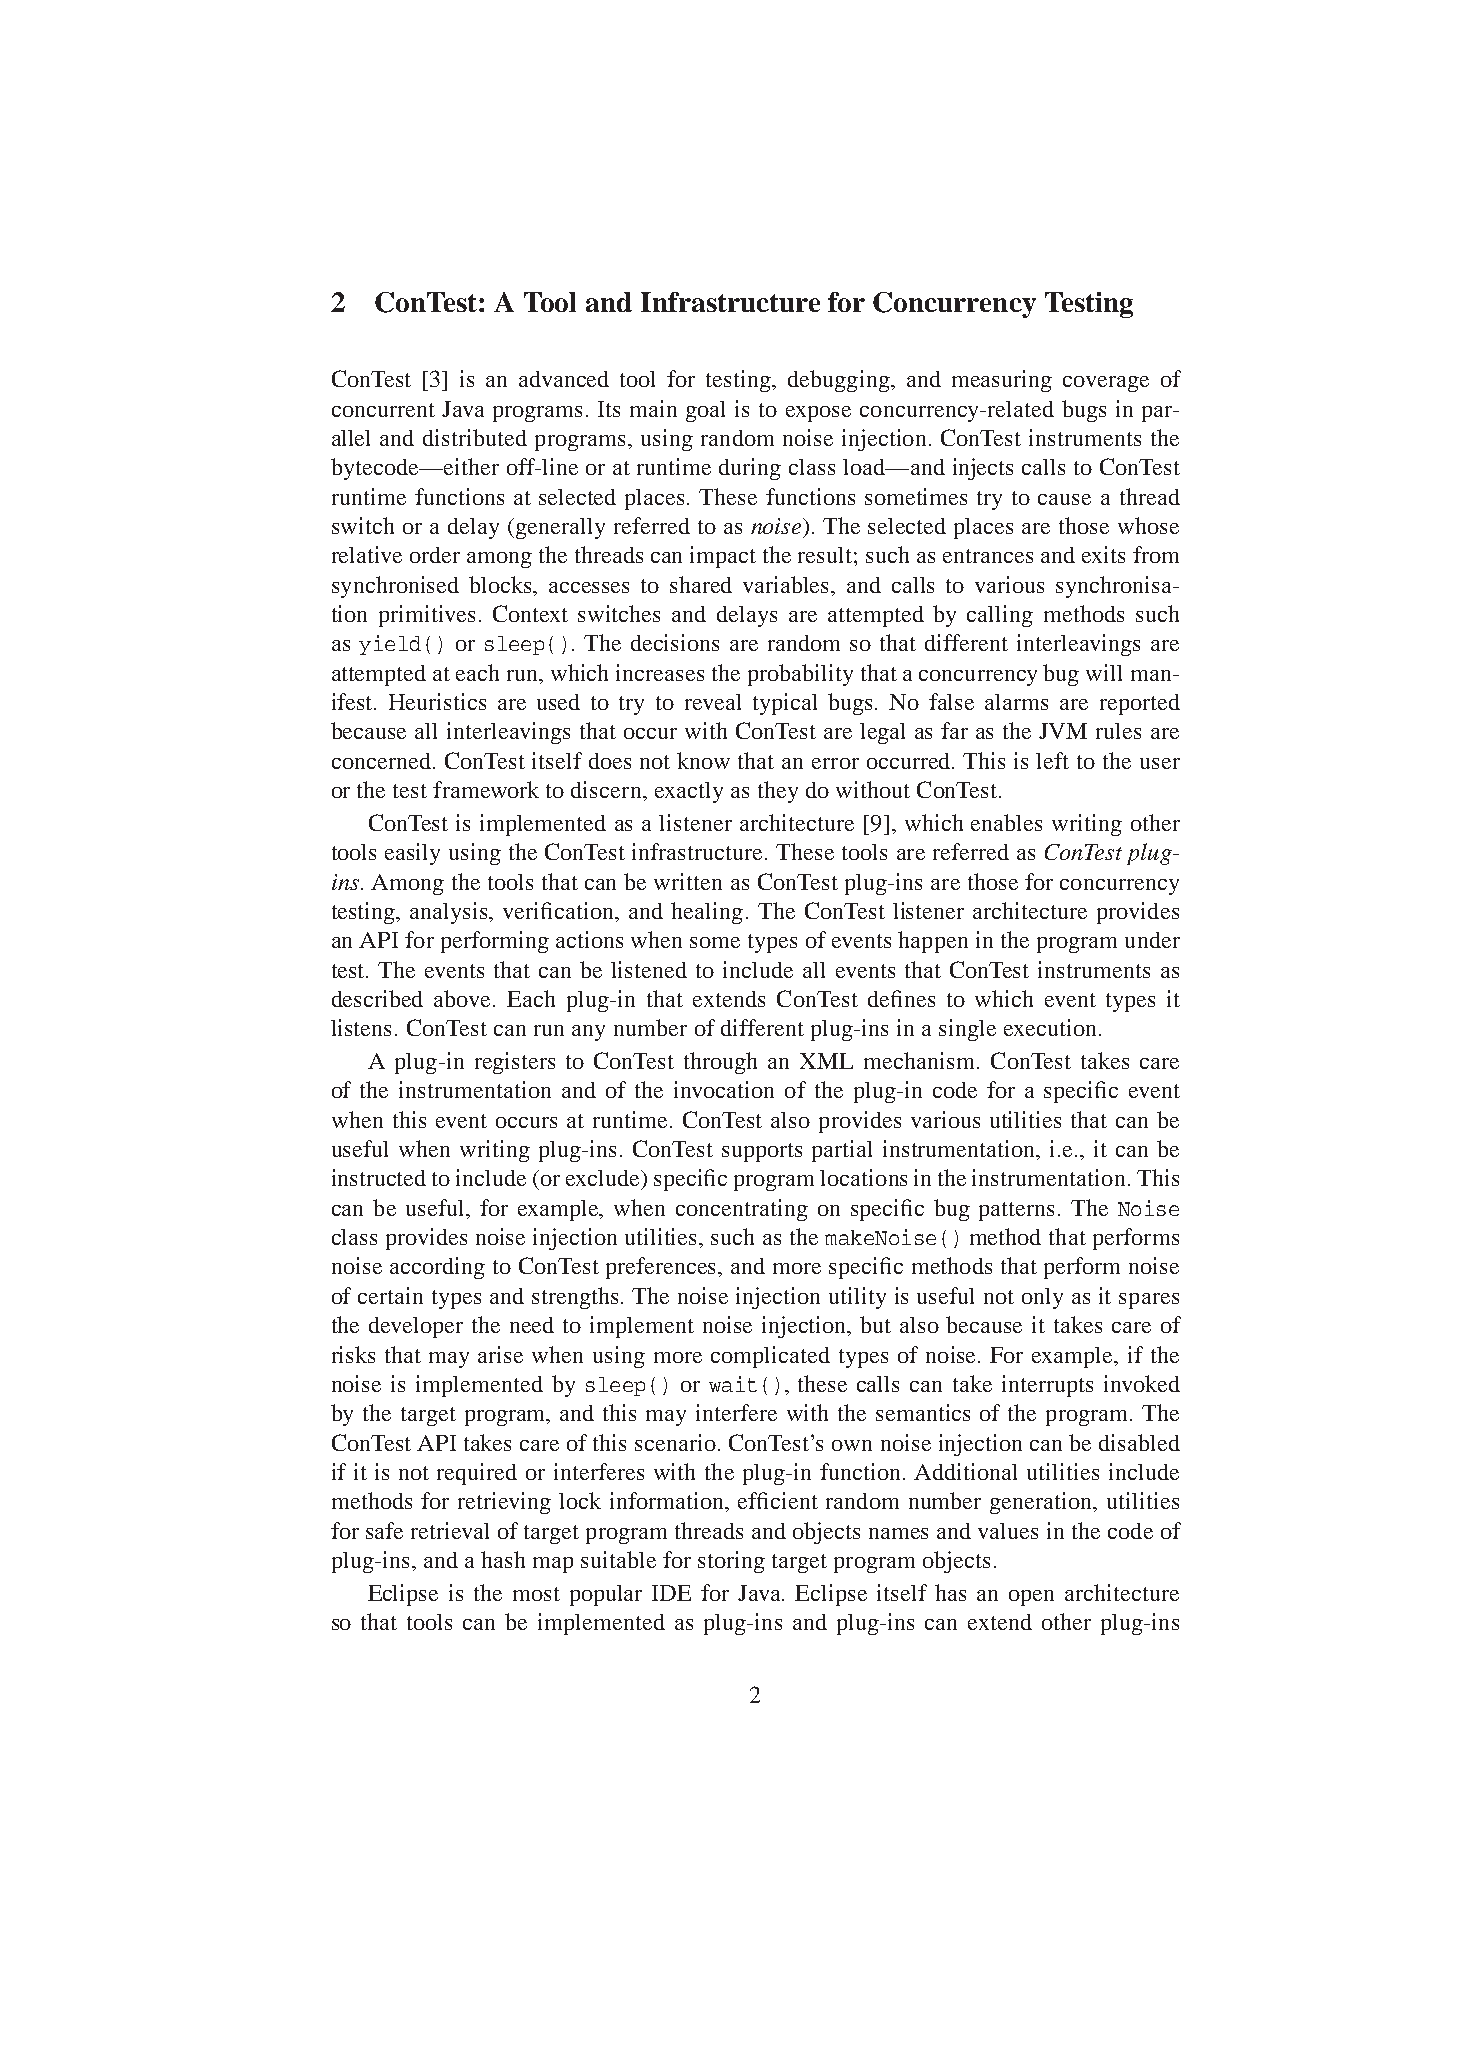  What do you see at coordinates (1106, 384) in the document?
I see `coverage` at bounding box center [1106, 384].
